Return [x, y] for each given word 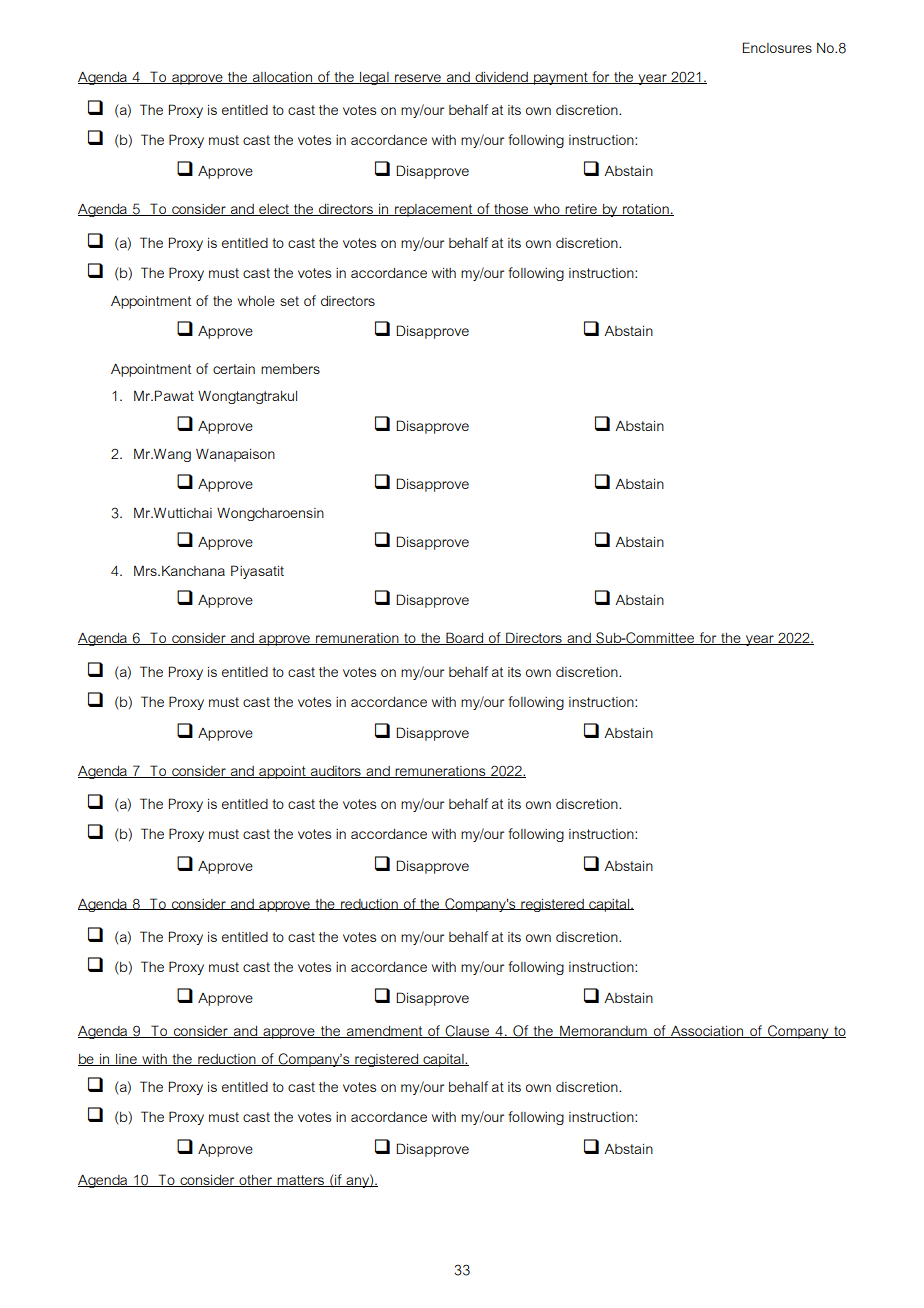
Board [465, 638]
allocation [282, 78]
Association [707, 1031]
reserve [418, 79]
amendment [385, 1032]
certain [234, 369]
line [126, 1060]
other [256, 1181]
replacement [434, 210]
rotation [646, 210]
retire [581, 210]
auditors [336, 772]
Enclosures [777, 47]
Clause [467, 1031]
